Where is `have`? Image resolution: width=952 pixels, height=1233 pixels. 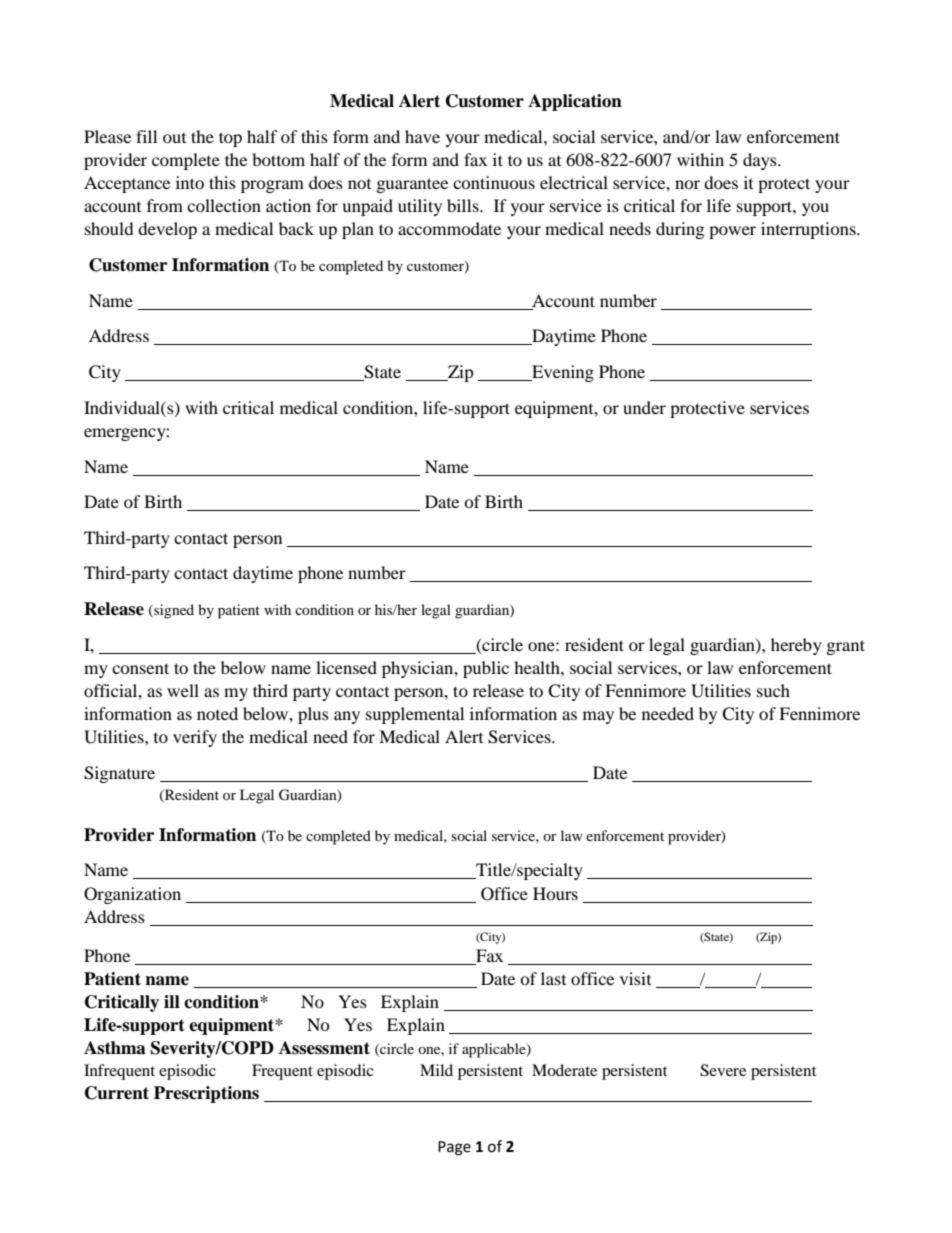 have is located at coordinates (422, 136).
